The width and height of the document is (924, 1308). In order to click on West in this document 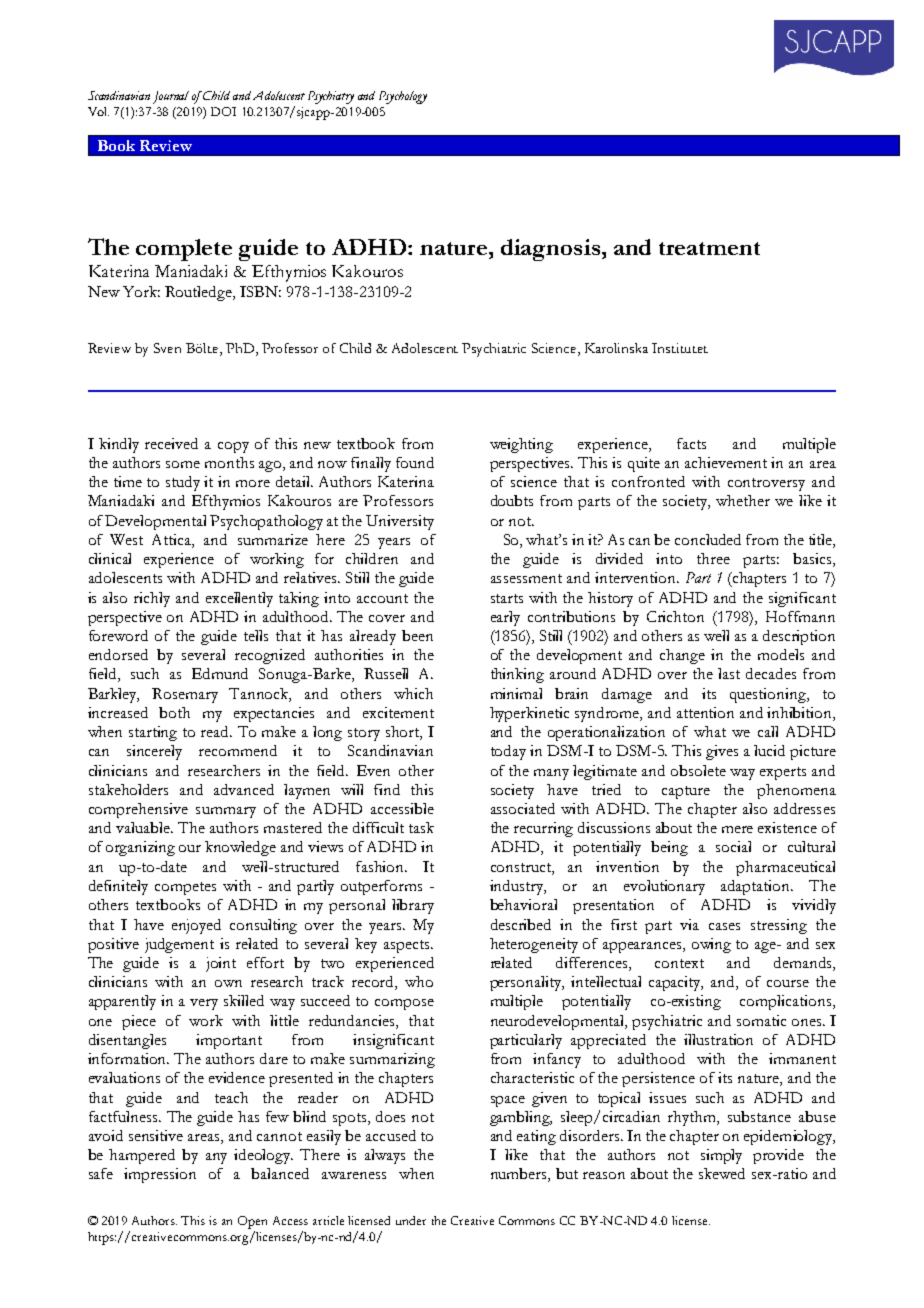, I will do `click(126, 539)`.
